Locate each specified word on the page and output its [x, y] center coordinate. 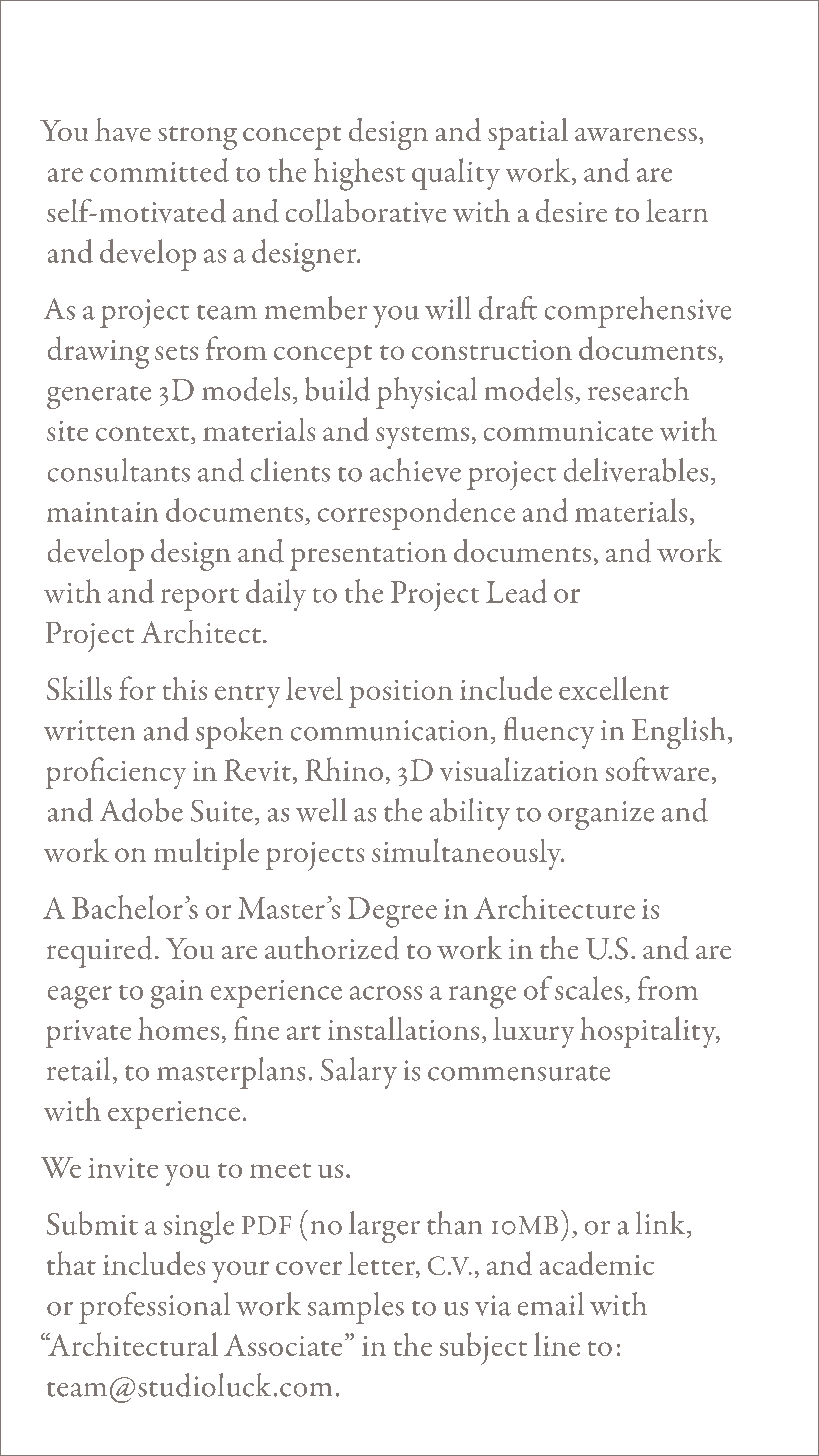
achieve [415, 470]
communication [389, 730]
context [144, 435]
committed [159, 170]
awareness [636, 134]
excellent [614, 688]
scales [589, 988]
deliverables [636, 470]
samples [356, 1308]
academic [597, 1263]
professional [154, 1308]
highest [359, 174]
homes [178, 1028]
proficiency [116, 773]
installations [403, 1028]
